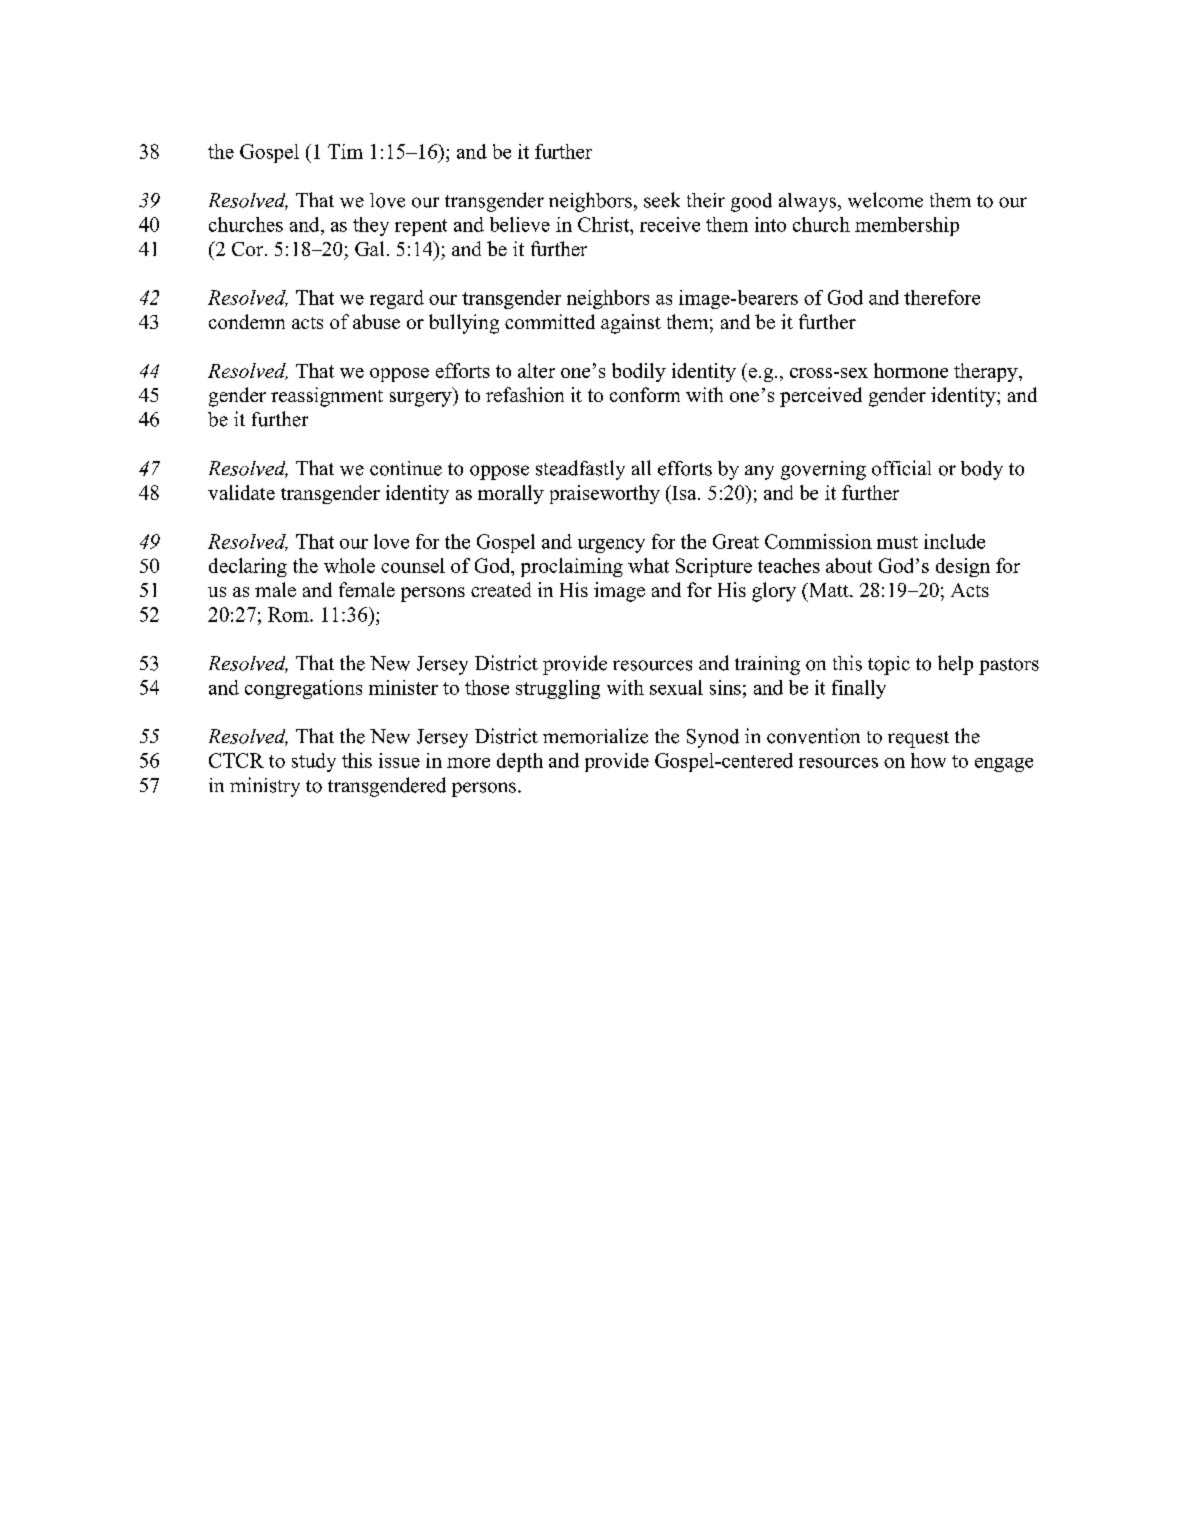 Image resolution: width=1179 pixels, height=1526 pixels. Describe the element at coordinates (631, 324) in the document. I see `against` at that location.
